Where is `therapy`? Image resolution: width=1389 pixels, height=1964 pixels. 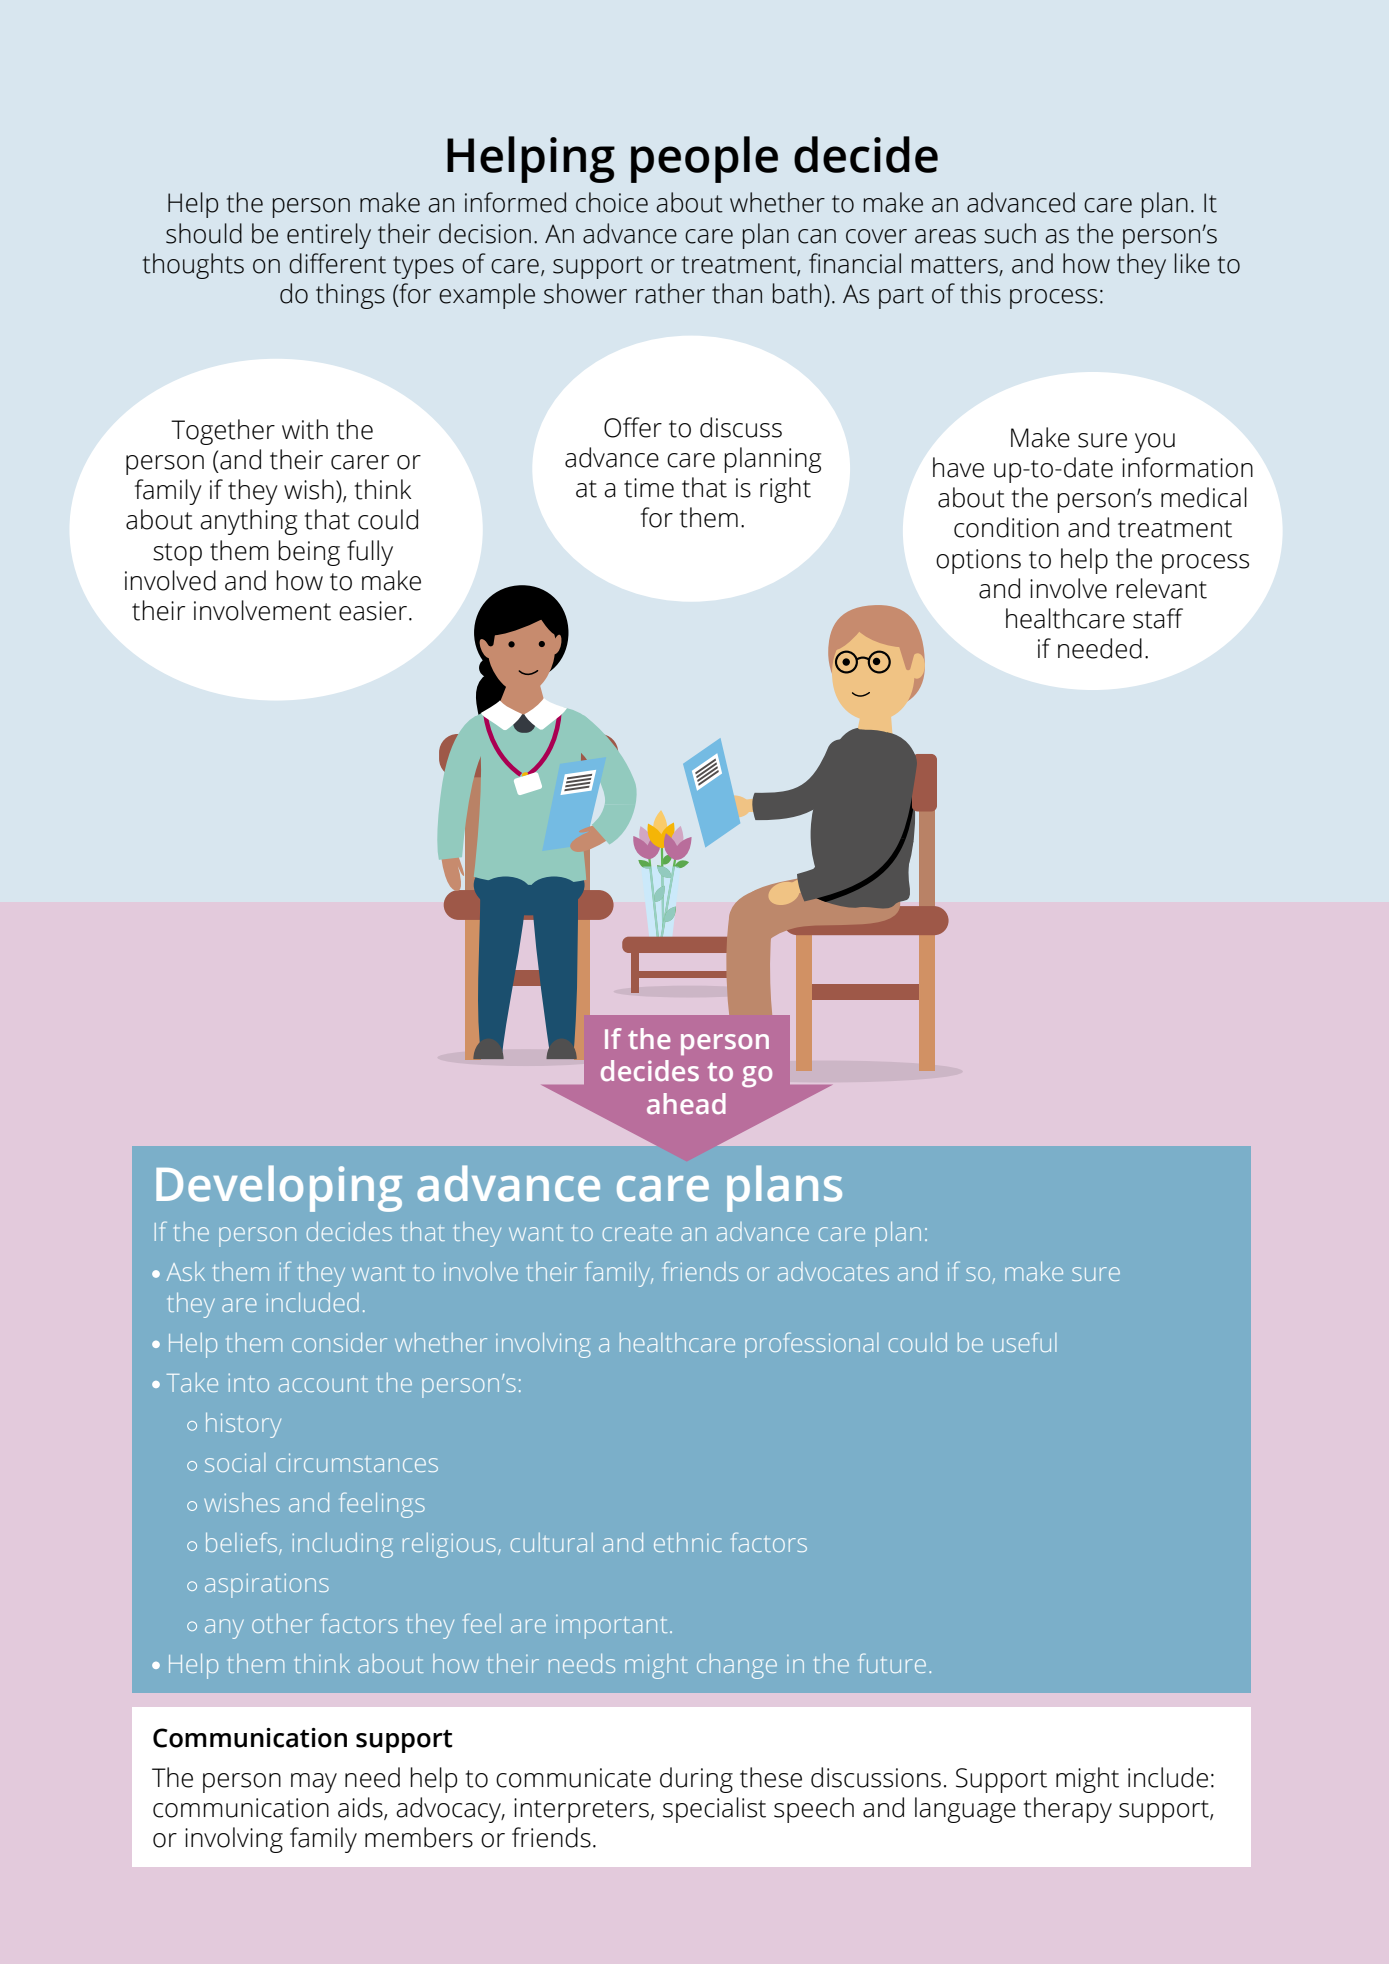 therapy is located at coordinates (1067, 1810).
